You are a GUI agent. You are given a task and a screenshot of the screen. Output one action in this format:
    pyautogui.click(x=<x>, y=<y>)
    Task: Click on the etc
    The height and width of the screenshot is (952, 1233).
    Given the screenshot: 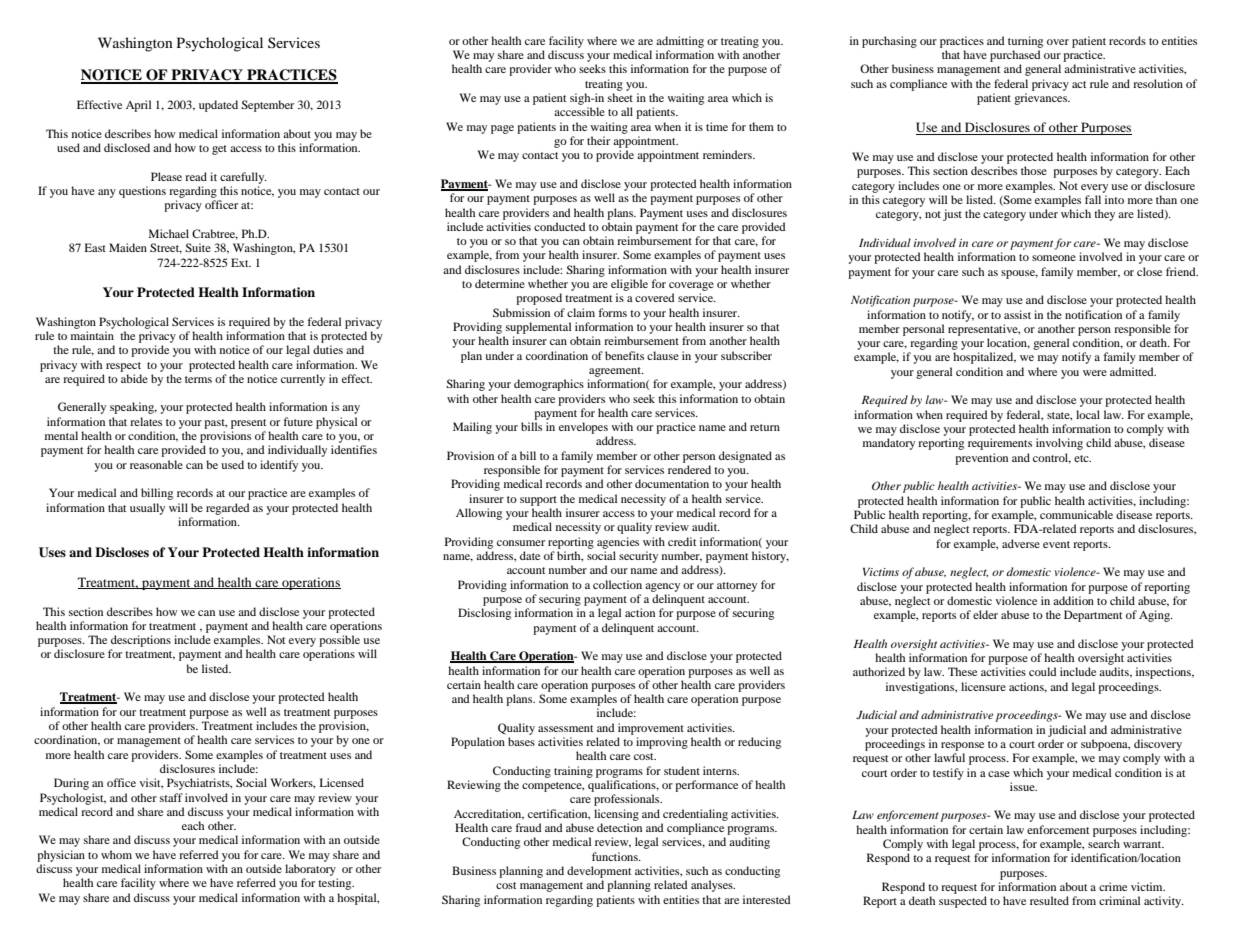 What is the action you would take?
    pyautogui.click(x=1082, y=458)
